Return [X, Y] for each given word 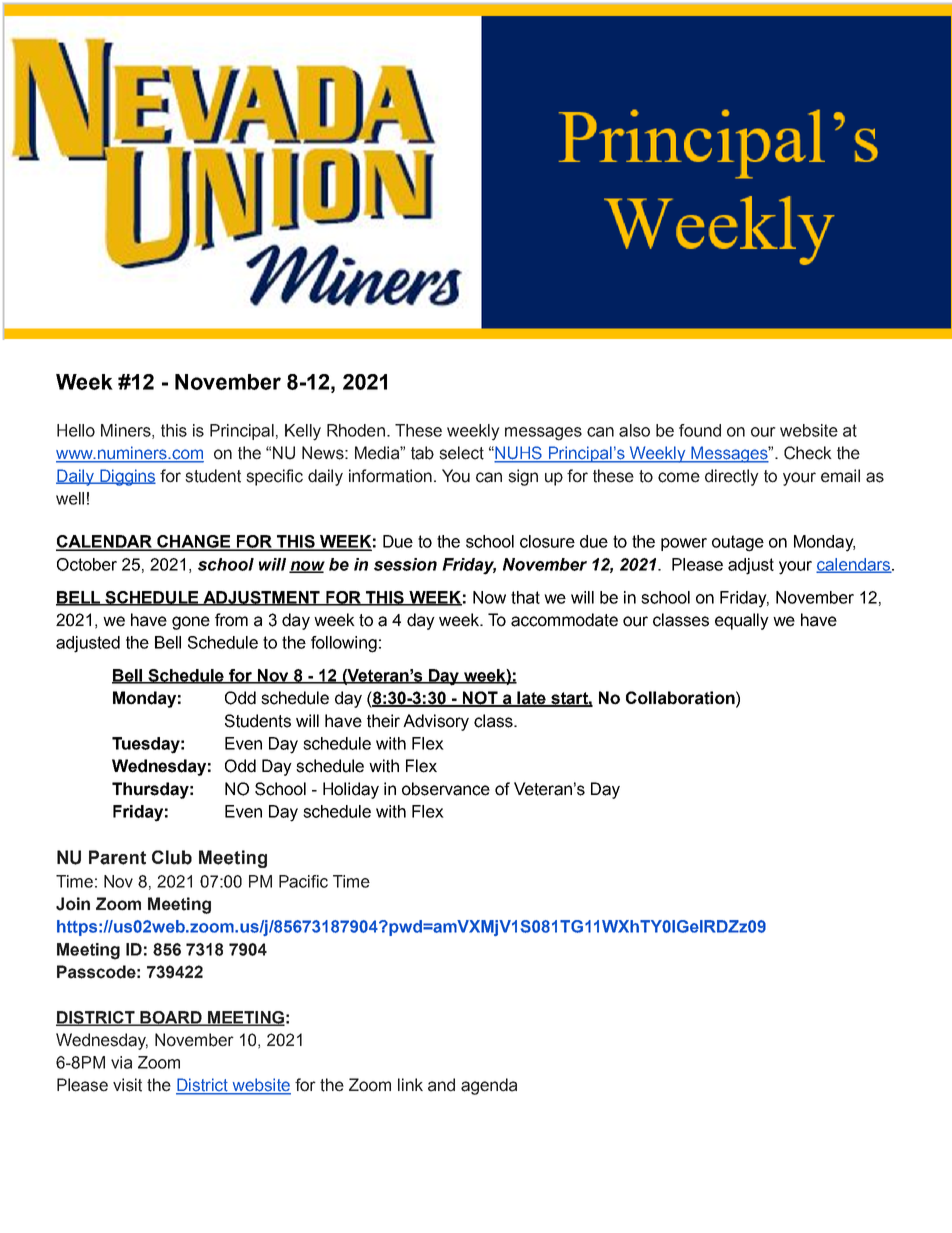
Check [808, 453]
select [461, 453]
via [121, 1062]
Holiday [351, 790]
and [441, 1085]
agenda [489, 1086]
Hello [76, 430]
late [531, 699]
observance [446, 789]
